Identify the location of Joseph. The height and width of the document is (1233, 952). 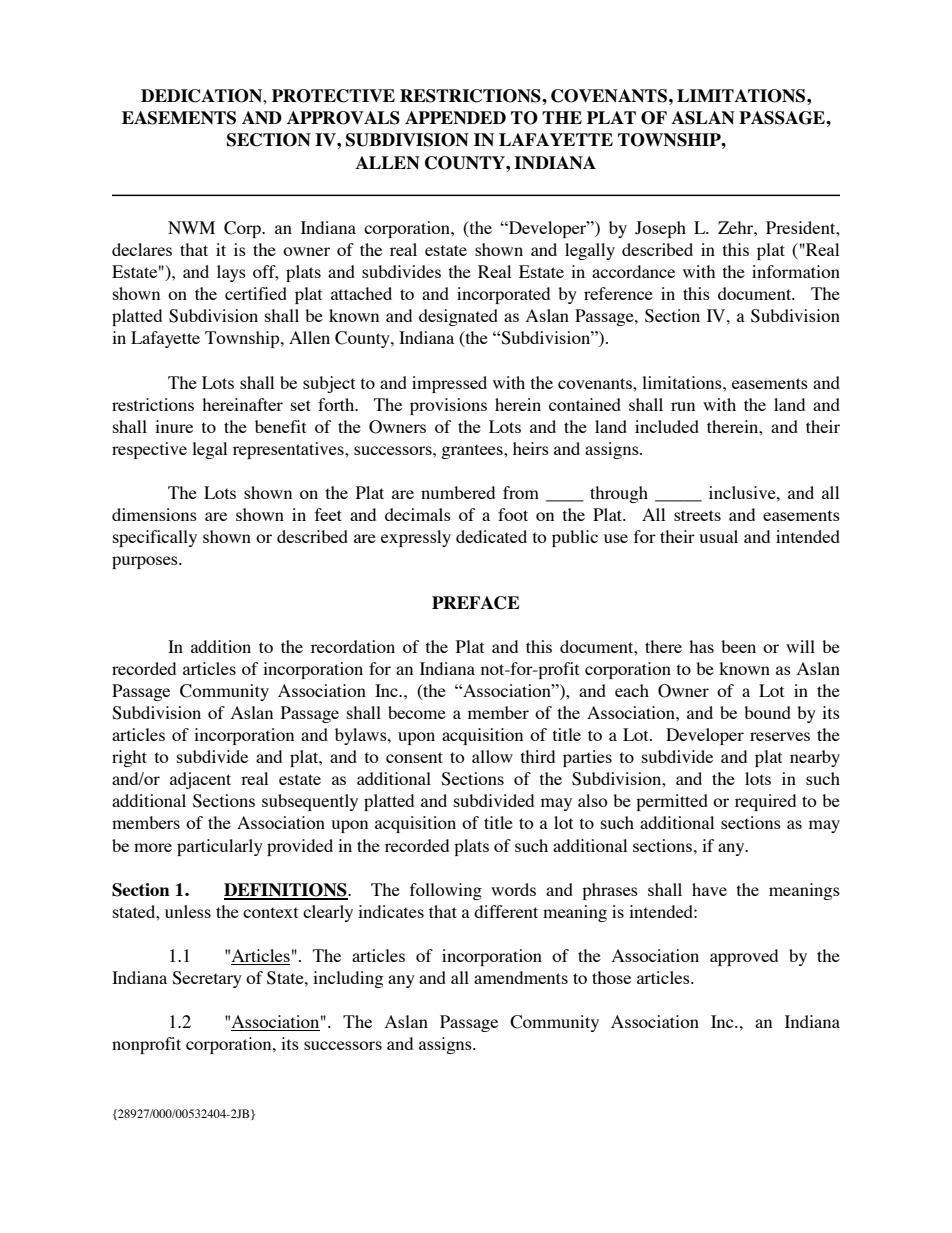
(660, 229).
